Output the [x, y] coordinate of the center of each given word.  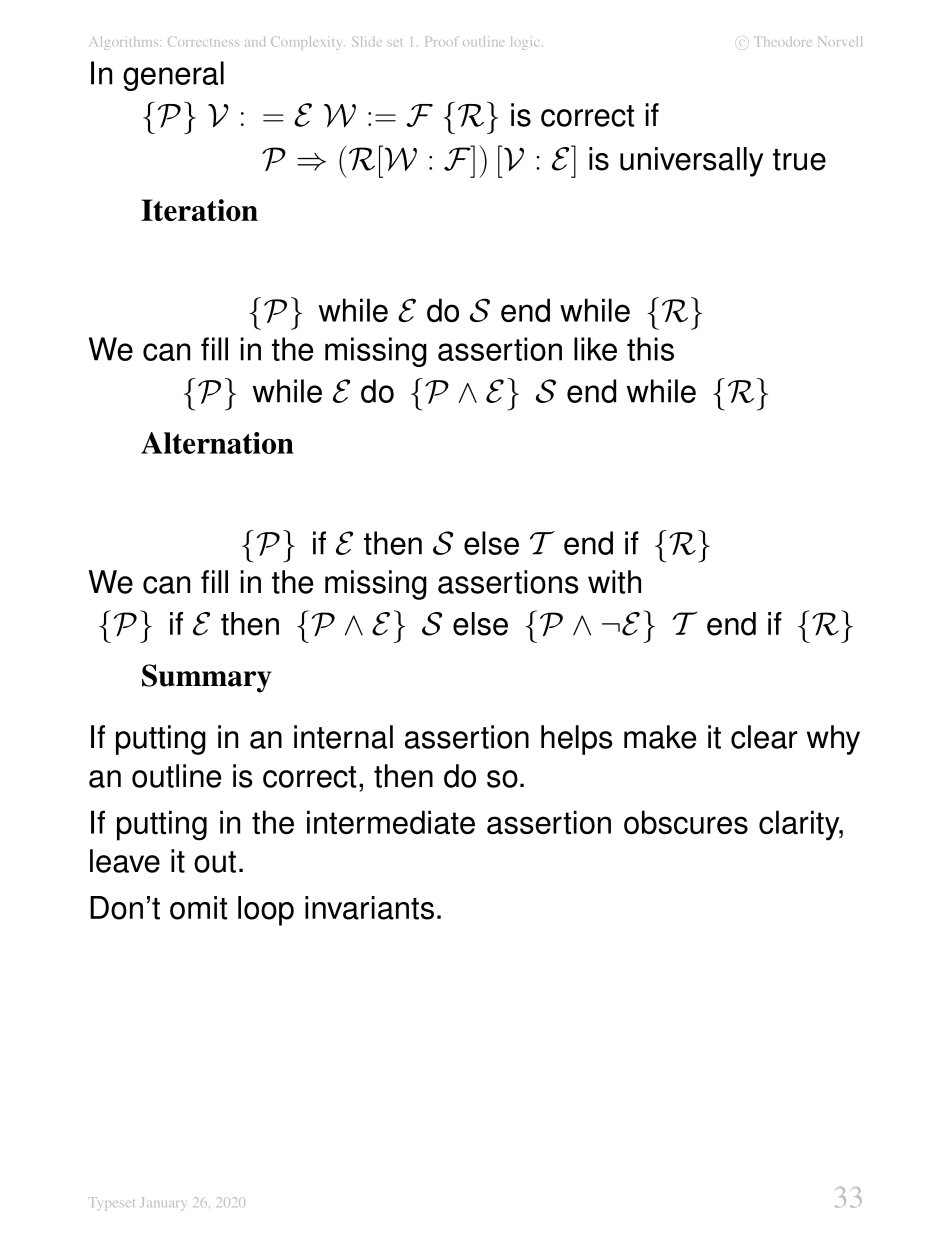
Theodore [783, 42]
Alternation [217, 443]
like [595, 349]
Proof [442, 41]
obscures [686, 822]
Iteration [199, 210]
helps [577, 740]
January [162, 1204]
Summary [207, 678]
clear [764, 737]
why [833, 740]
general [173, 76]
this [650, 349]
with [614, 582]
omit [198, 908]
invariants [369, 908]
